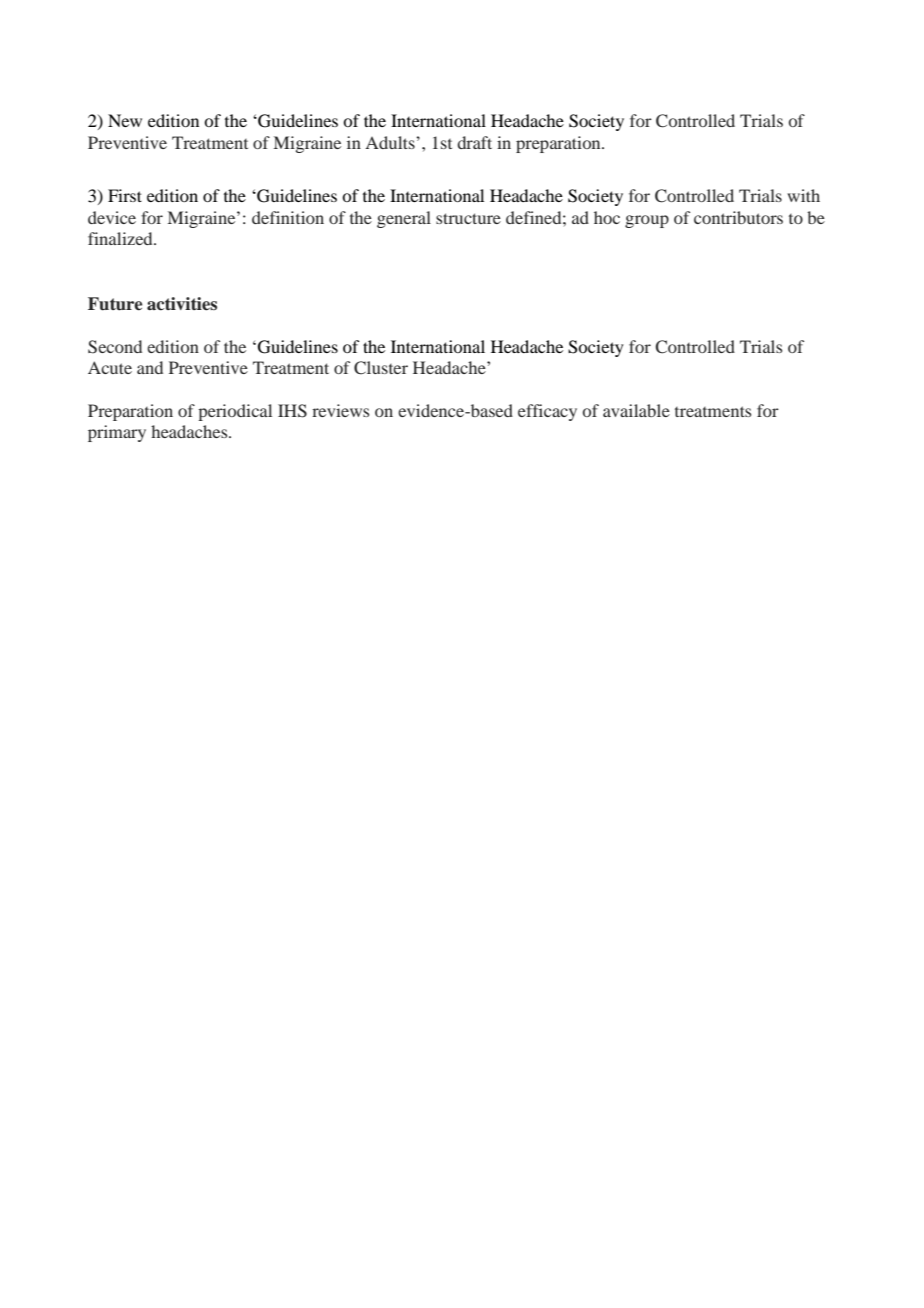 The height and width of the document is (1308, 924). I want to click on available, so click(636, 410).
